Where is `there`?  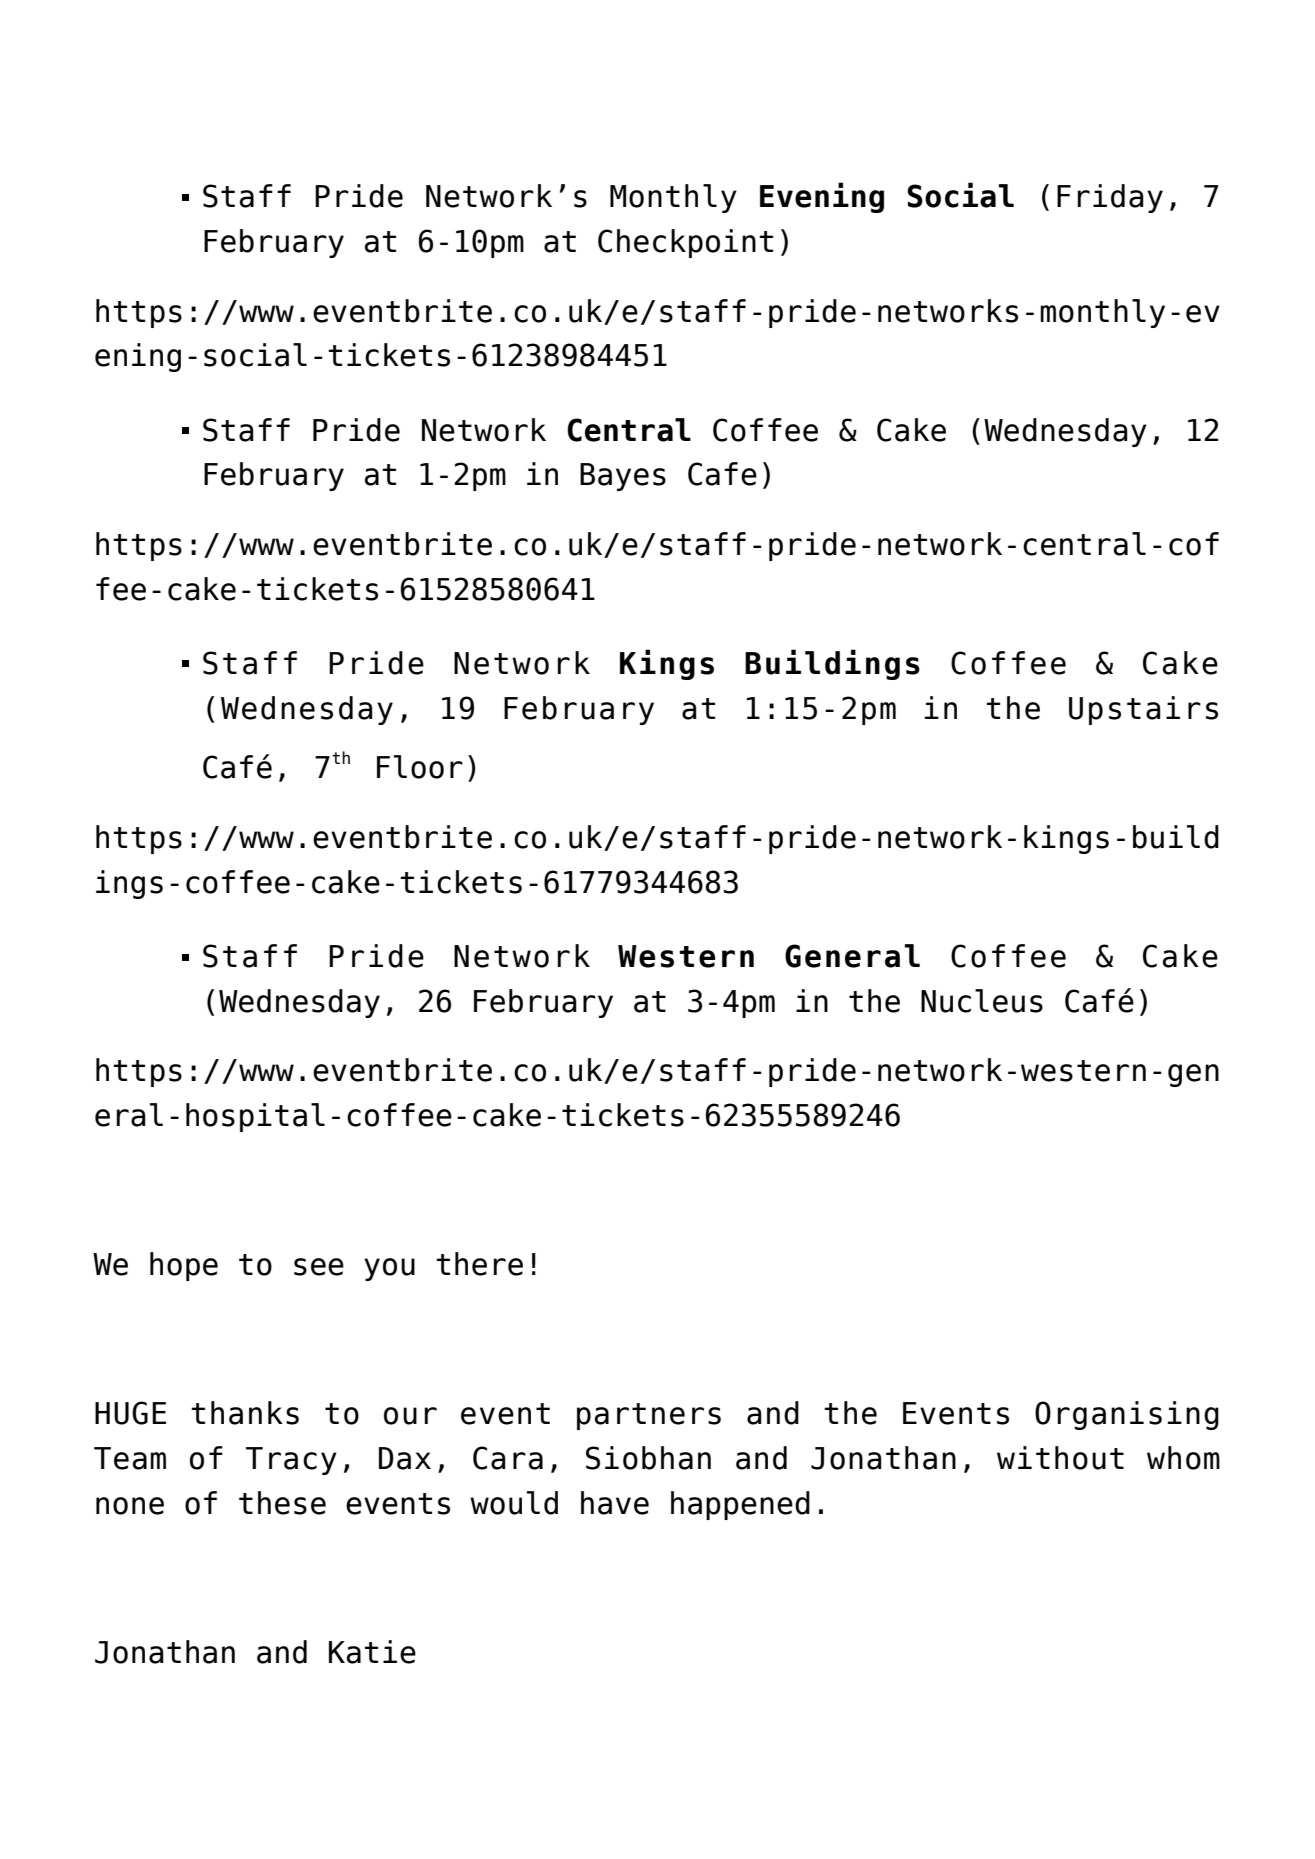
there is located at coordinates (479, 1264).
